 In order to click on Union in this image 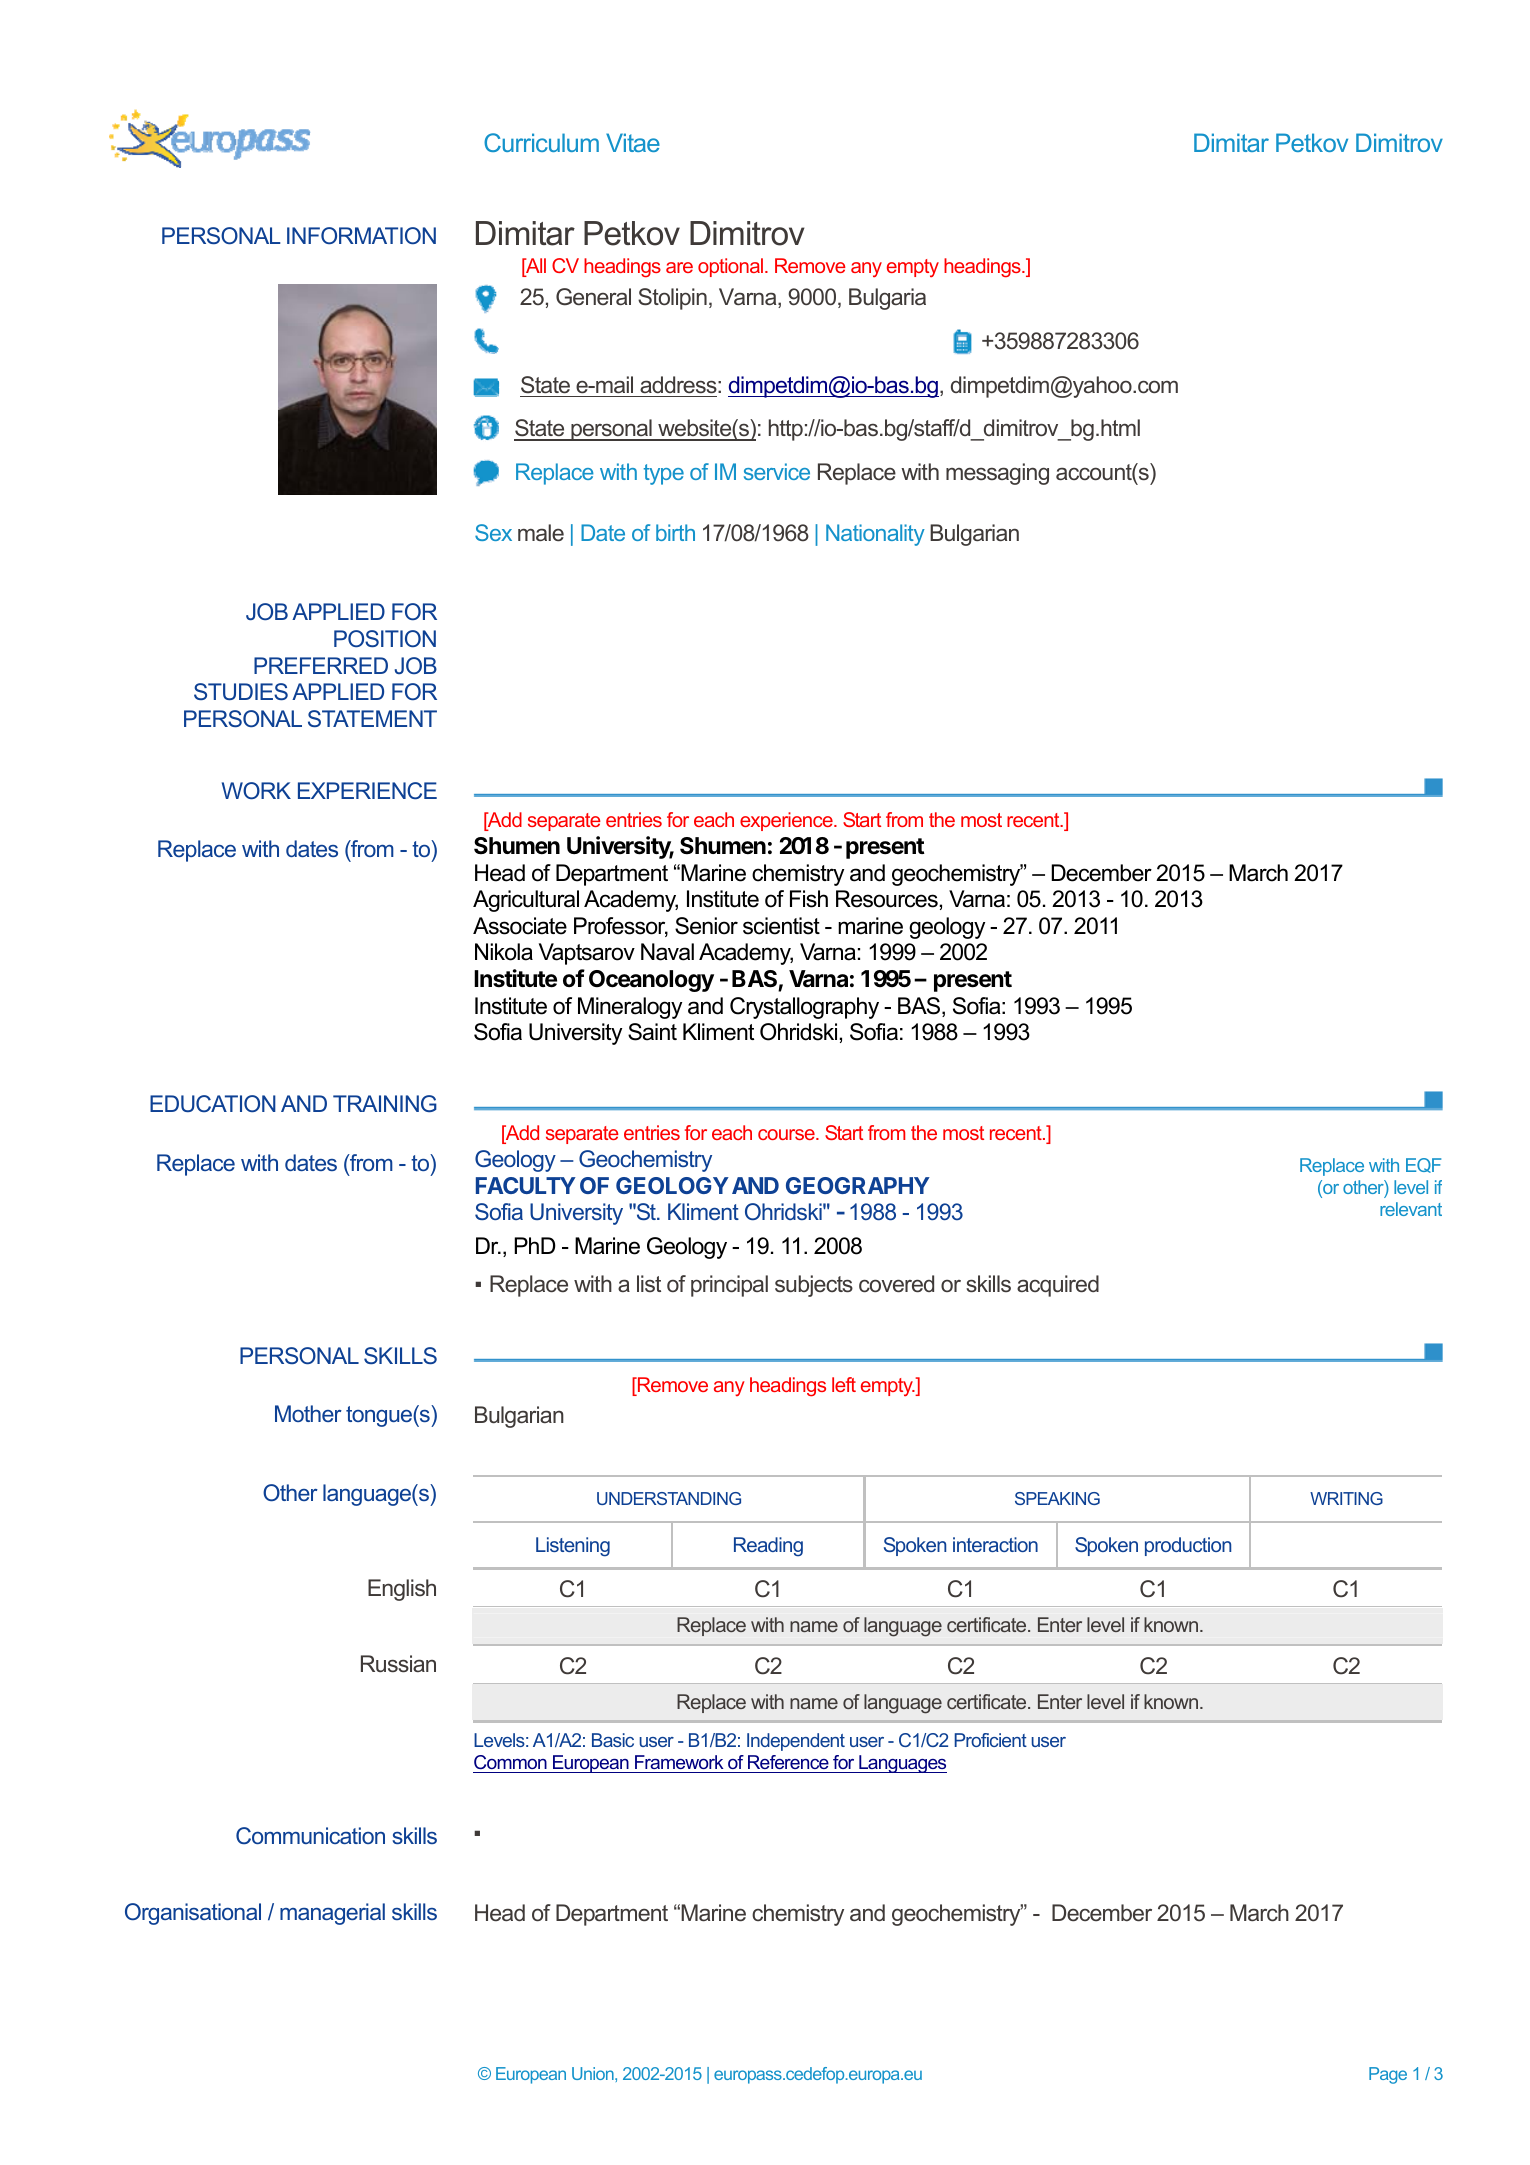, I will do `click(594, 2073)`.
